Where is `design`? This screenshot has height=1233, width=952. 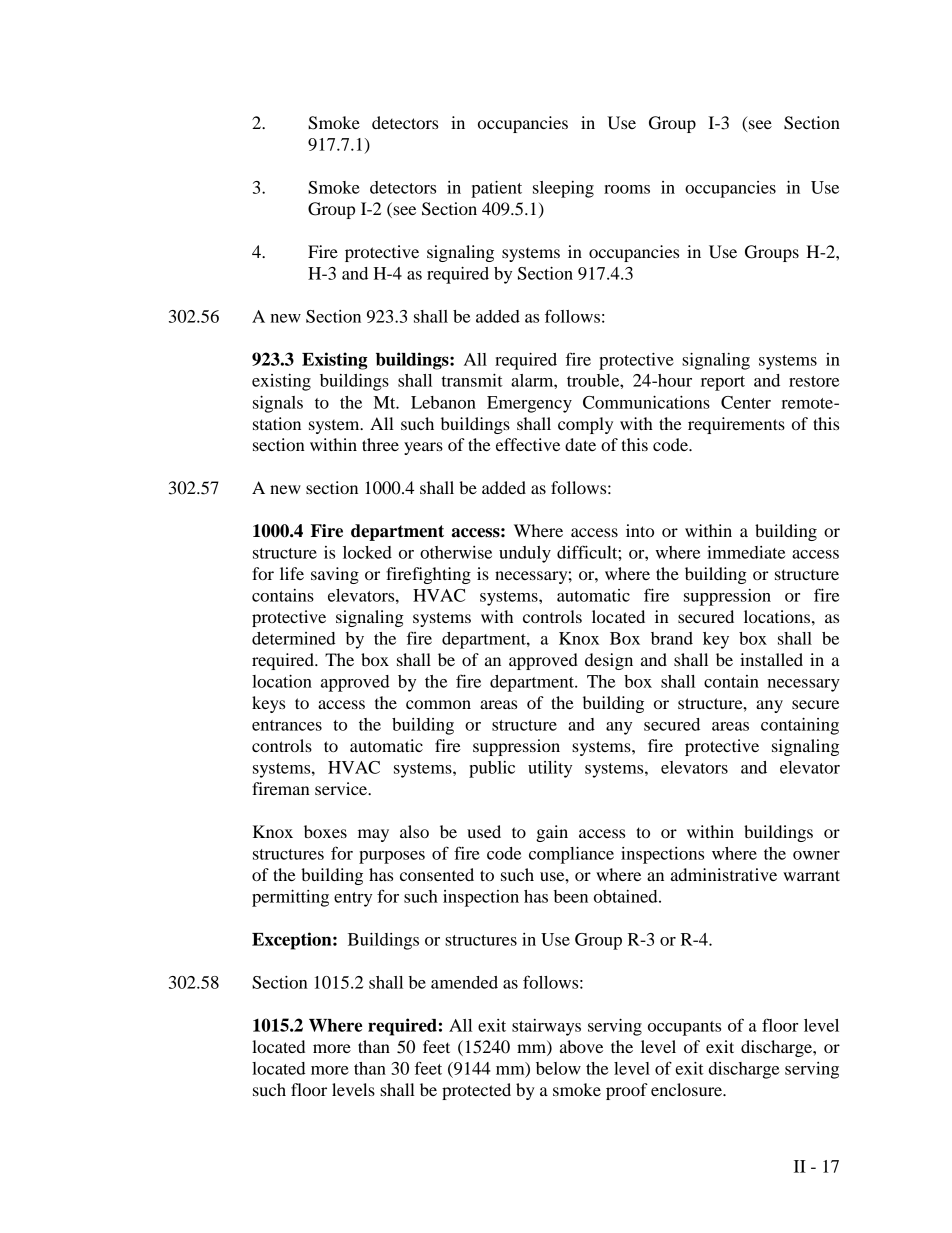
design is located at coordinates (609, 661).
